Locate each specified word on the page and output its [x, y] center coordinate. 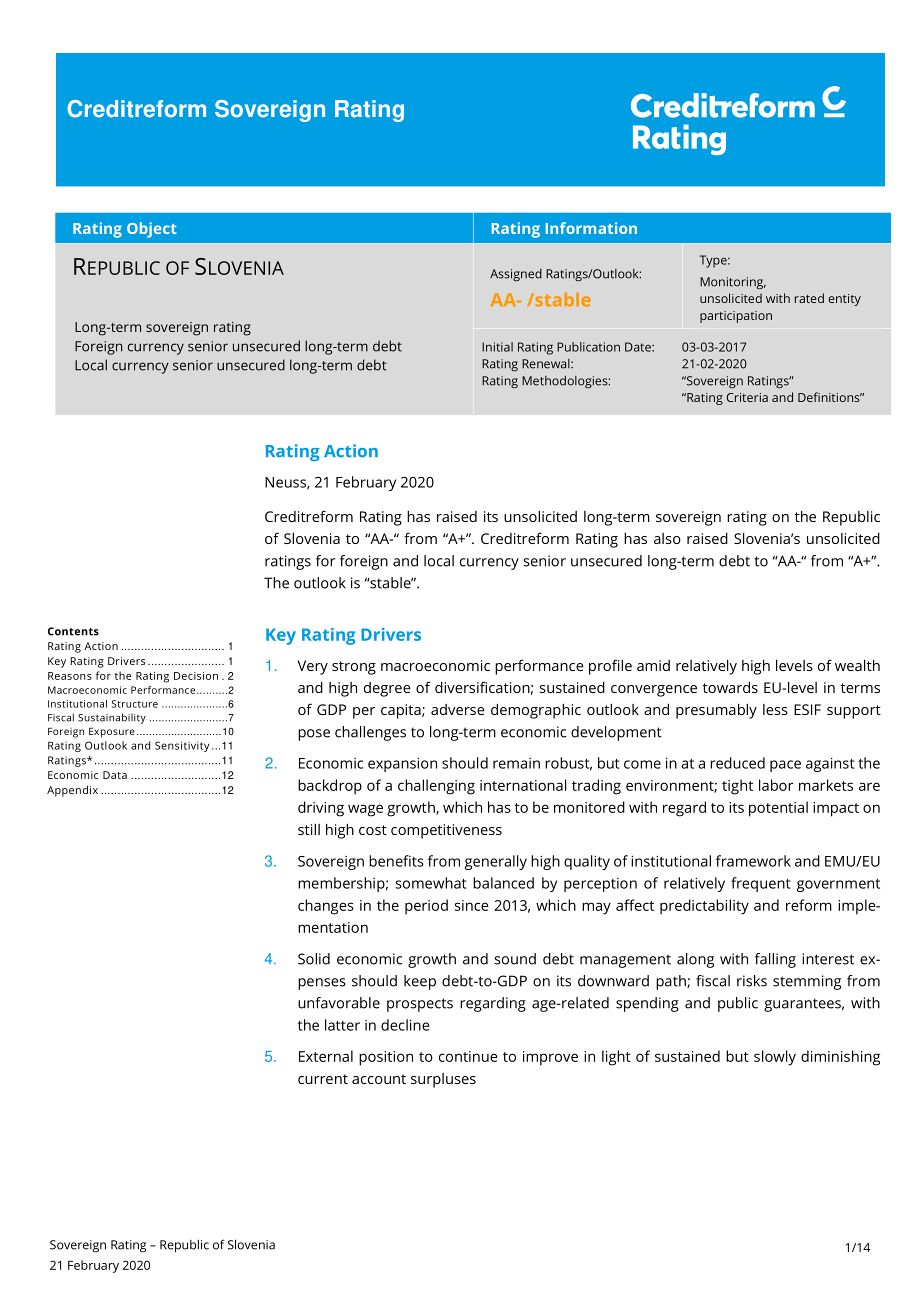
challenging [436, 787]
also [667, 538]
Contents [73, 631]
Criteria [747, 397]
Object [152, 230]
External [326, 1056]
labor [776, 785]
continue [468, 1056]
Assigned [516, 275]
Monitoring [733, 283]
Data [115, 775]
